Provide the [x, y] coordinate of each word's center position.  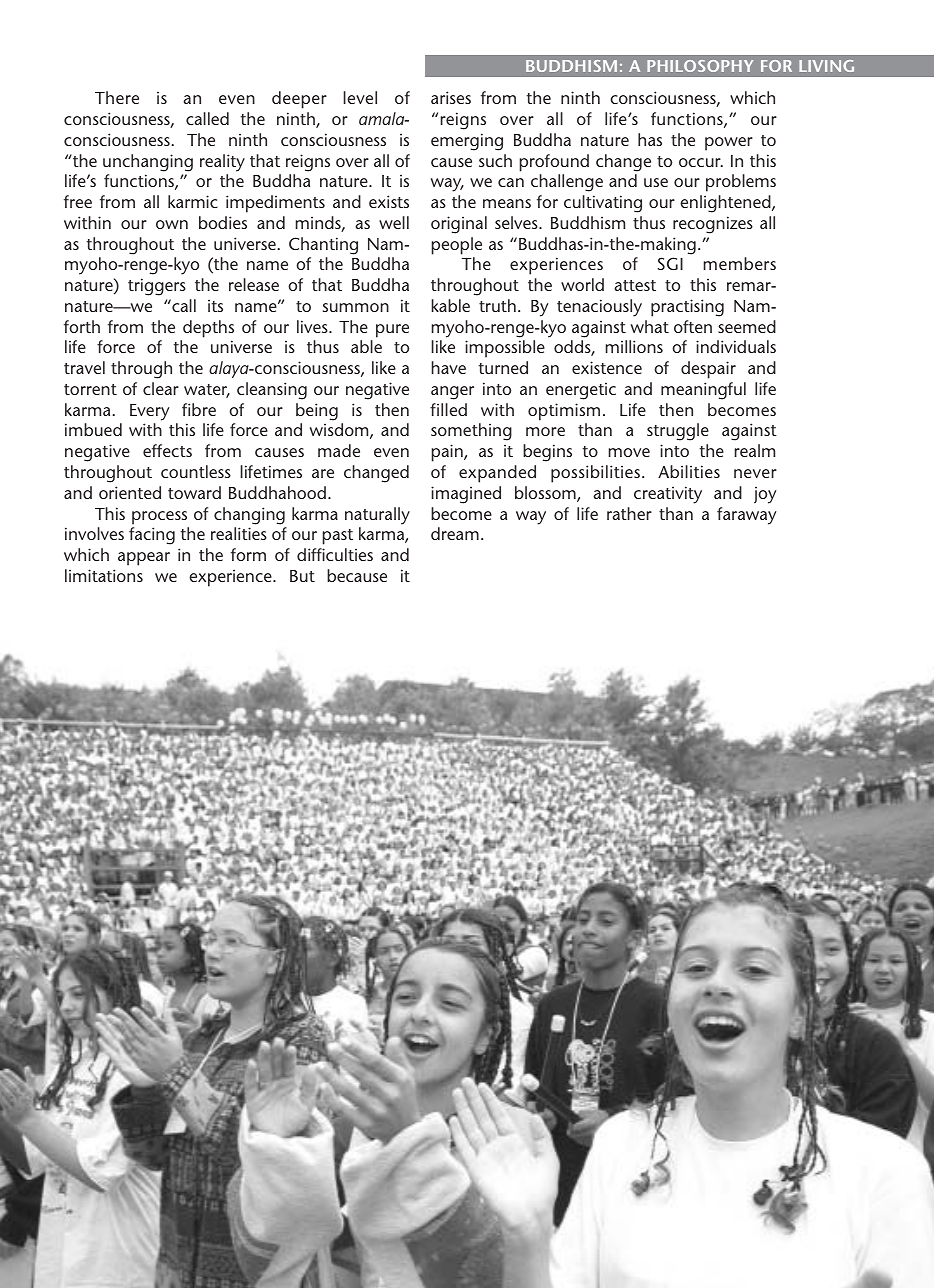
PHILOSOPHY [700, 66]
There [117, 97]
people [457, 246]
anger [452, 393]
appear [144, 559]
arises [451, 97]
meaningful [703, 391]
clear [161, 388]
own [172, 224]
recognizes [713, 225]
